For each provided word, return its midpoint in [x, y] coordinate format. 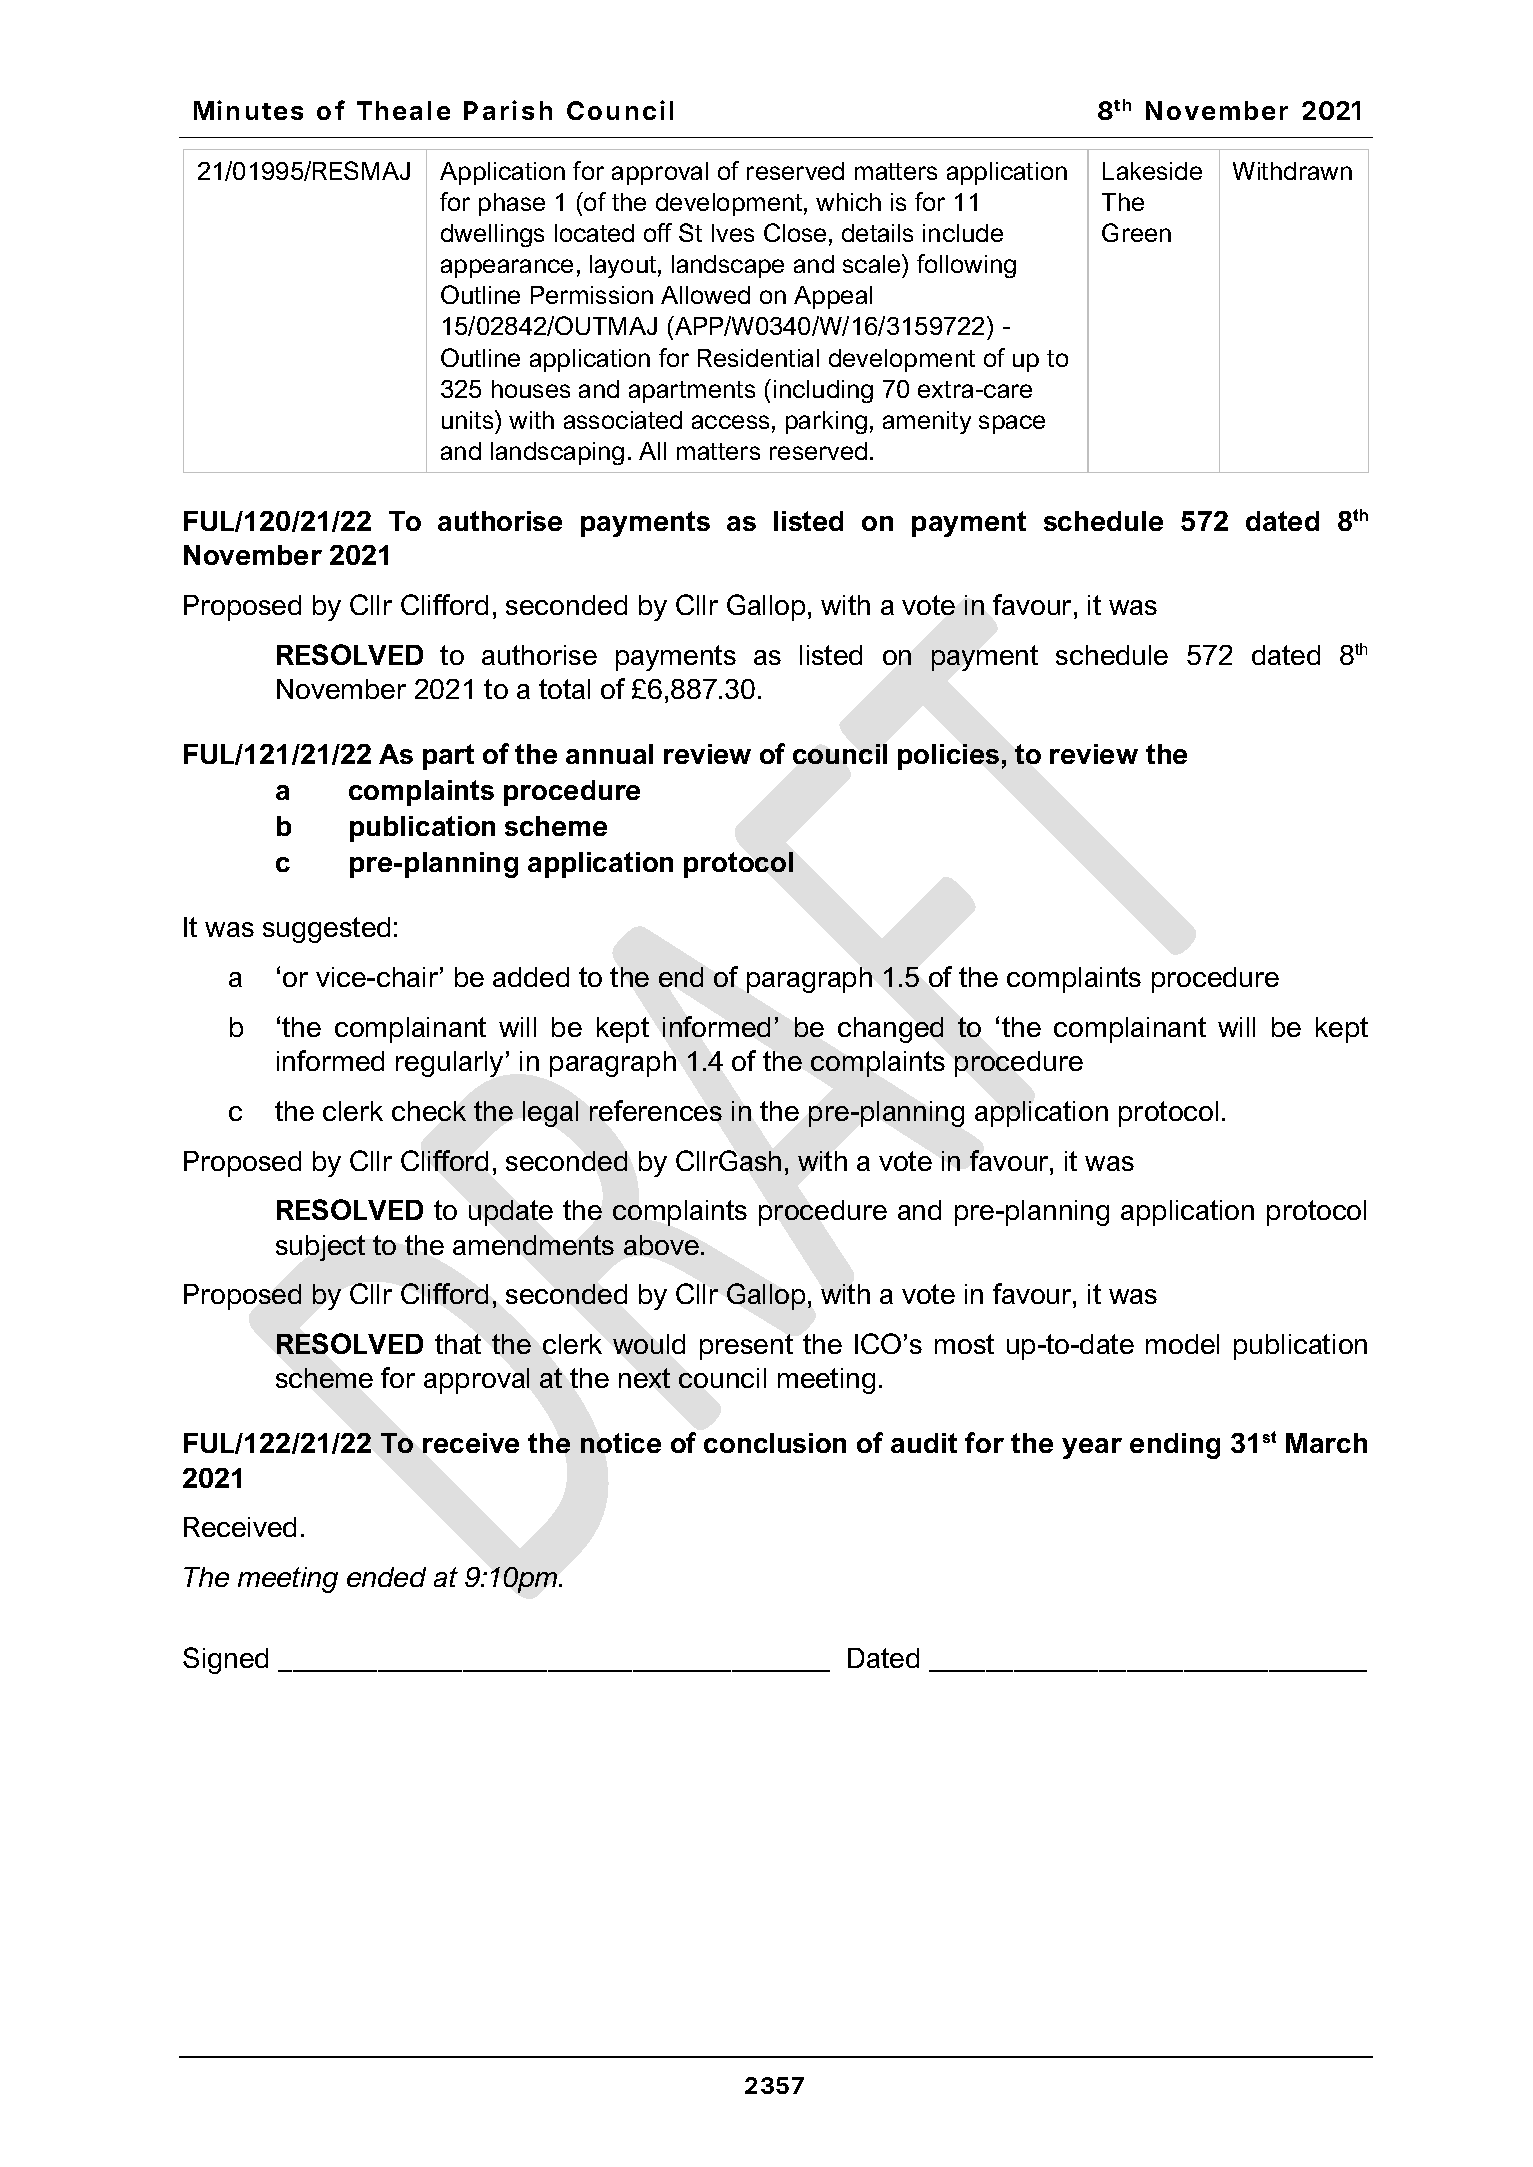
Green [1136, 232]
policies [948, 757]
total [564, 689]
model [1182, 1344]
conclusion [775, 1443]
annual [609, 754]
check [429, 1111]
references [656, 1110]
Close [795, 232]
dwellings [492, 235]
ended [386, 1577]
